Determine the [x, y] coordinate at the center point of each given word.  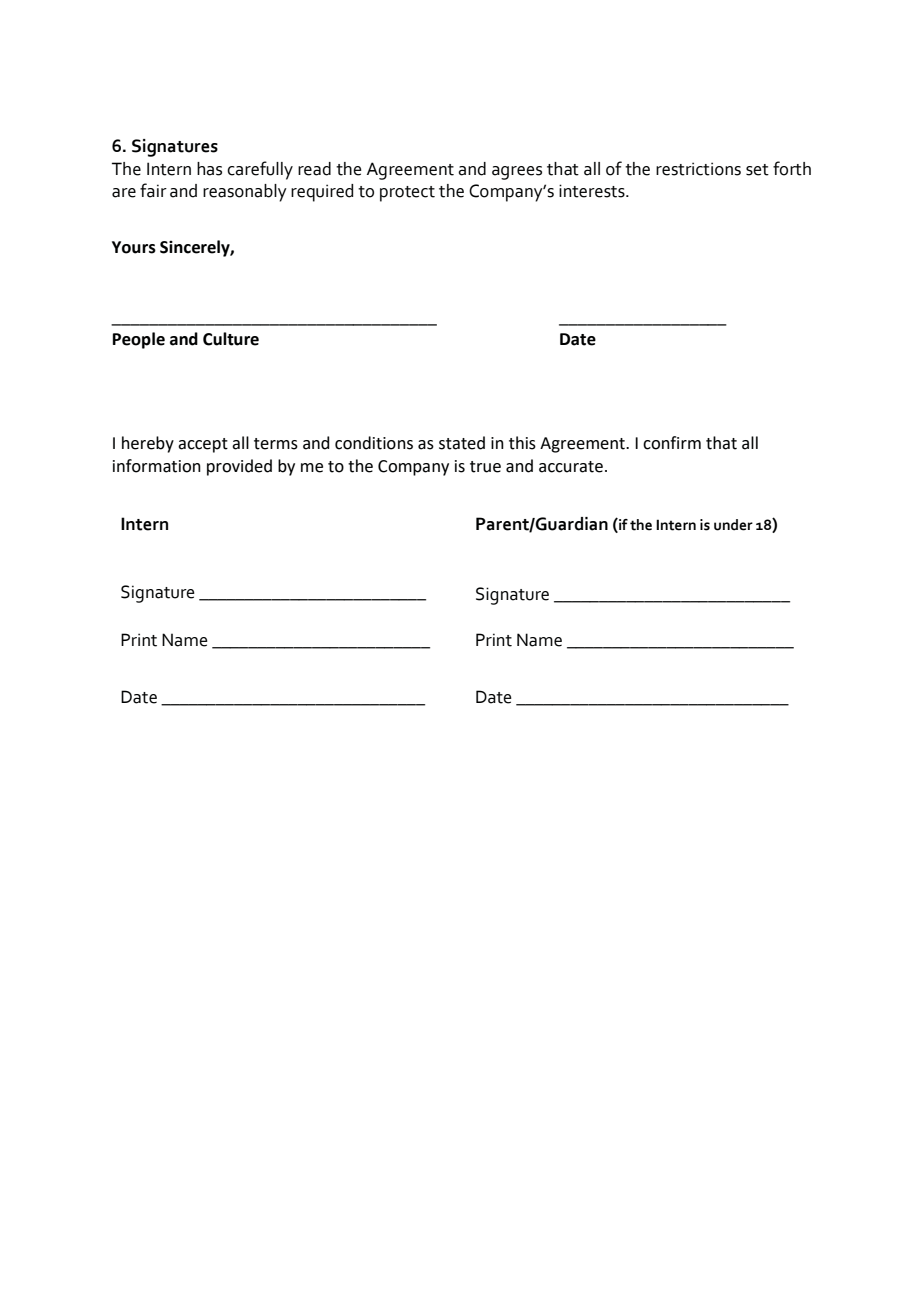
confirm [672, 443]
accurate [571, 467]
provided [239, 467]
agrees [517, 173]
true [485, 467]
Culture [231, 339]
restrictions [698, 169]
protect [407, 194]
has [209, 169]
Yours [134, 247]
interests [593, 191]
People [139, 340]
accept [203, 445]
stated [462, 443]
